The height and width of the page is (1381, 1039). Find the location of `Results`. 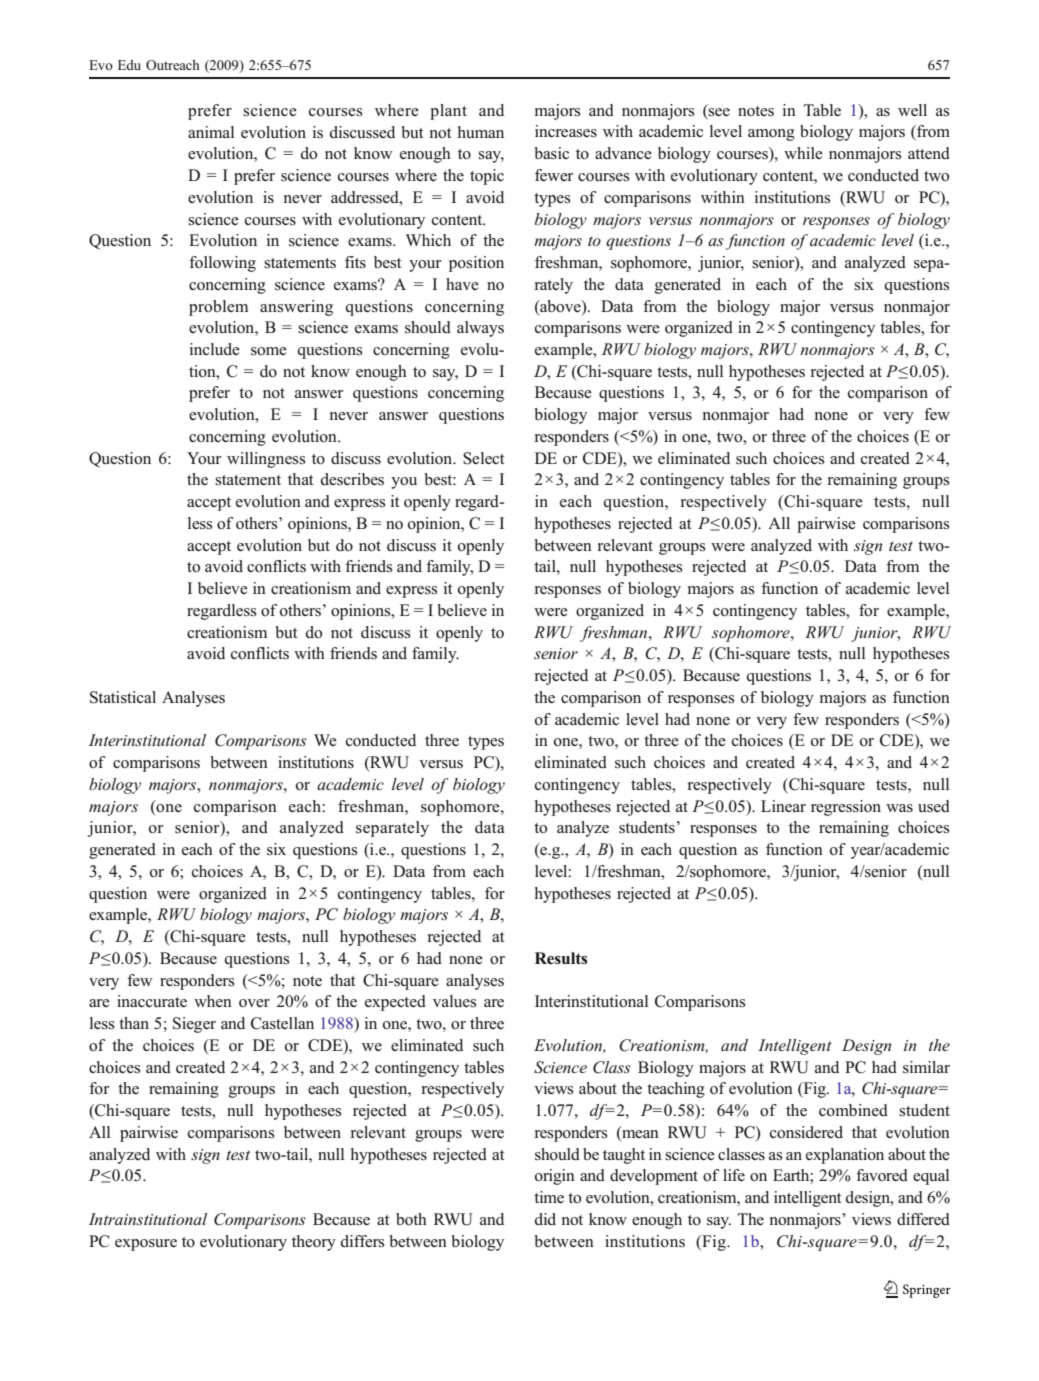

Results is located at coordinates (561, 958).
